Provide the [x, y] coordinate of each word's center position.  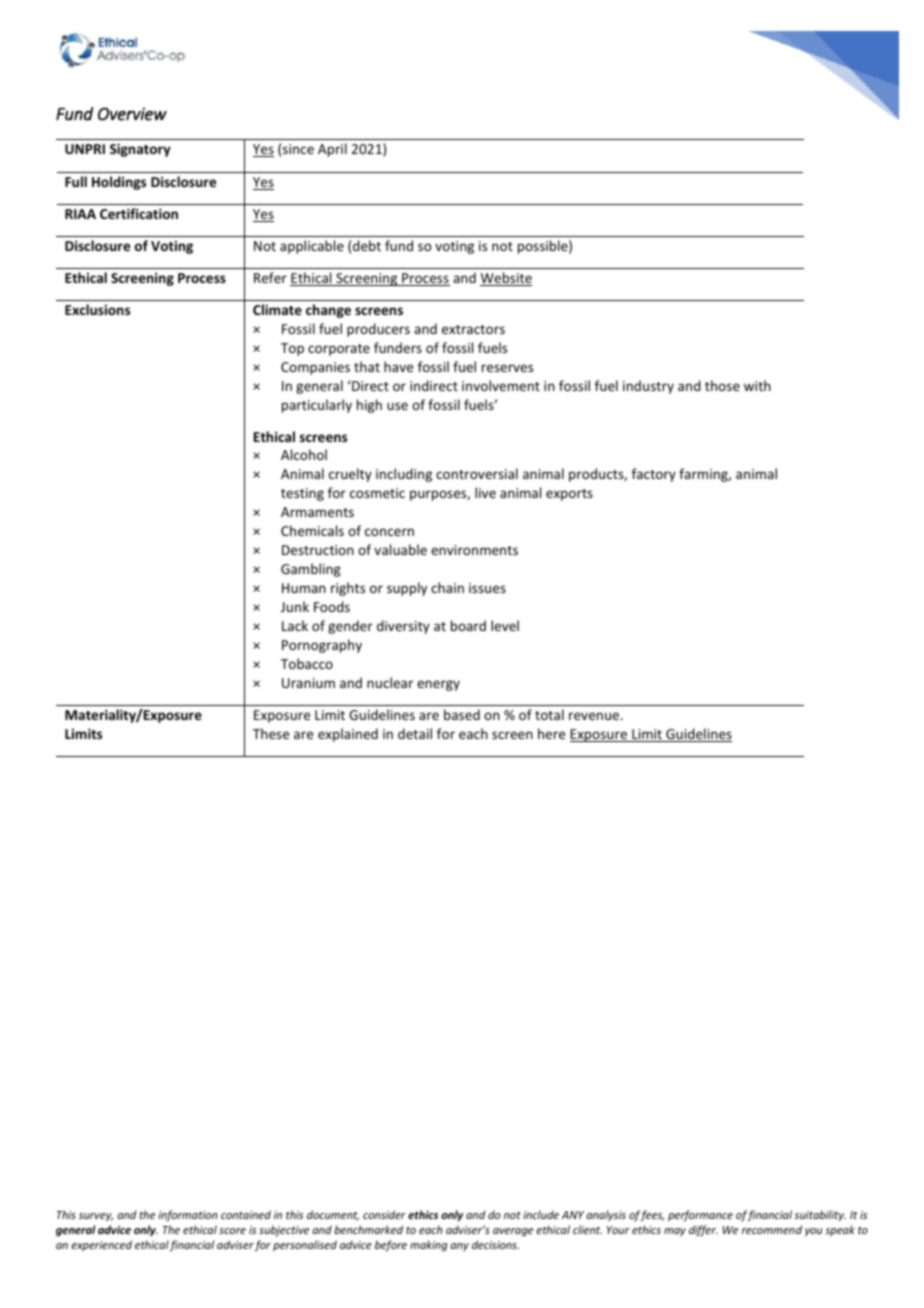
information [188, 1215]
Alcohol [304, 454]
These [271, 733]
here [551, 733]
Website [506, 279]
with [757, 385]
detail [415, 733]
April [332, 150]
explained [348, 735]
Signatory [140, 150]
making [429, 1246]
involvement [501, 385]
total [549, 714]
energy [438, 685]
